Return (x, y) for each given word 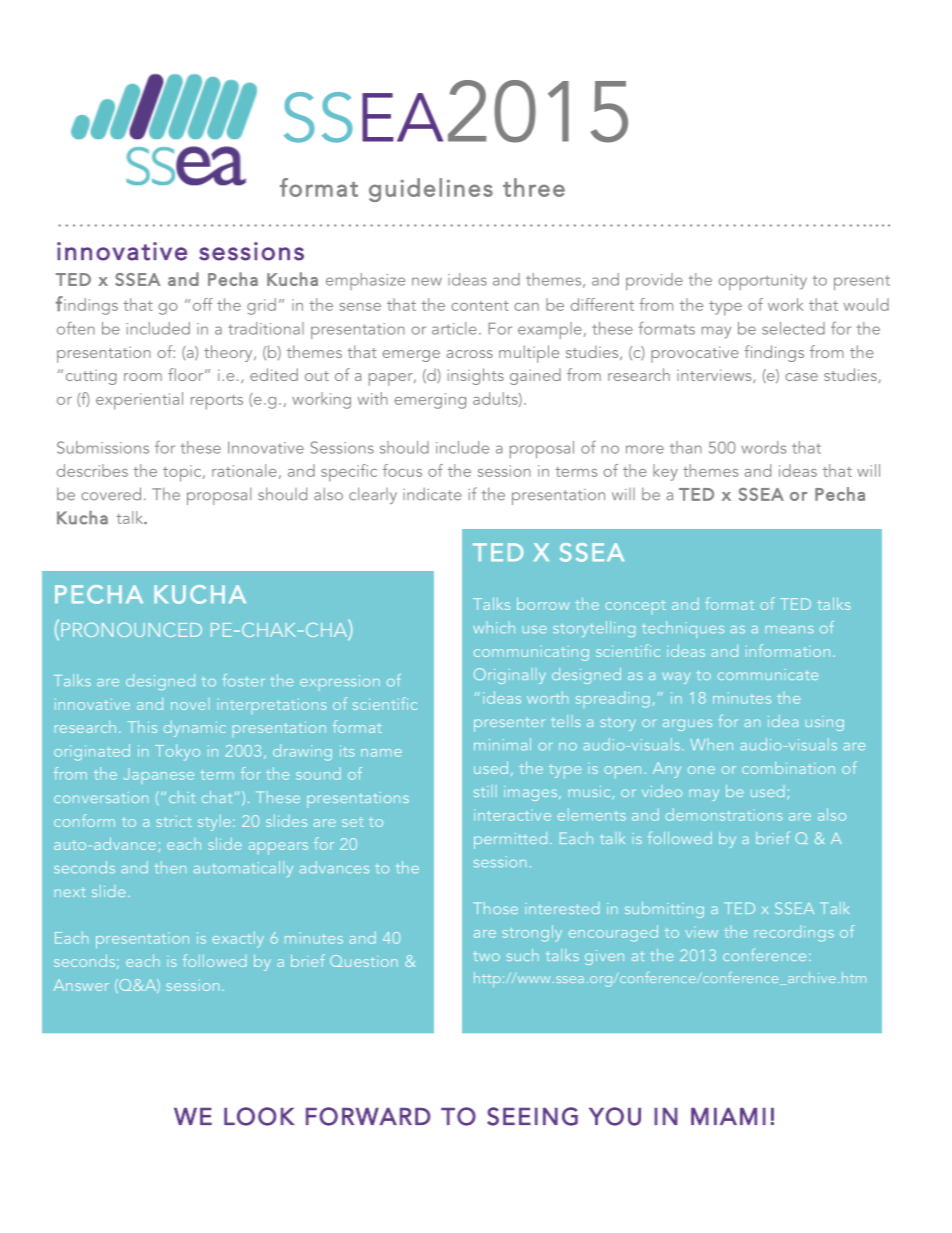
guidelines (431, 190)
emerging (430, 401)
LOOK (259, 1116)
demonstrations (724, 814)
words (763, 447)
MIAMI (728, 1116)
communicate (768, 674)
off (203, 304)
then (170, 867)
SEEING (532, 1116)
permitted (510, 840)
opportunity (762, 282)
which (494, 628)
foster (243, 680)
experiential (139, 401)
